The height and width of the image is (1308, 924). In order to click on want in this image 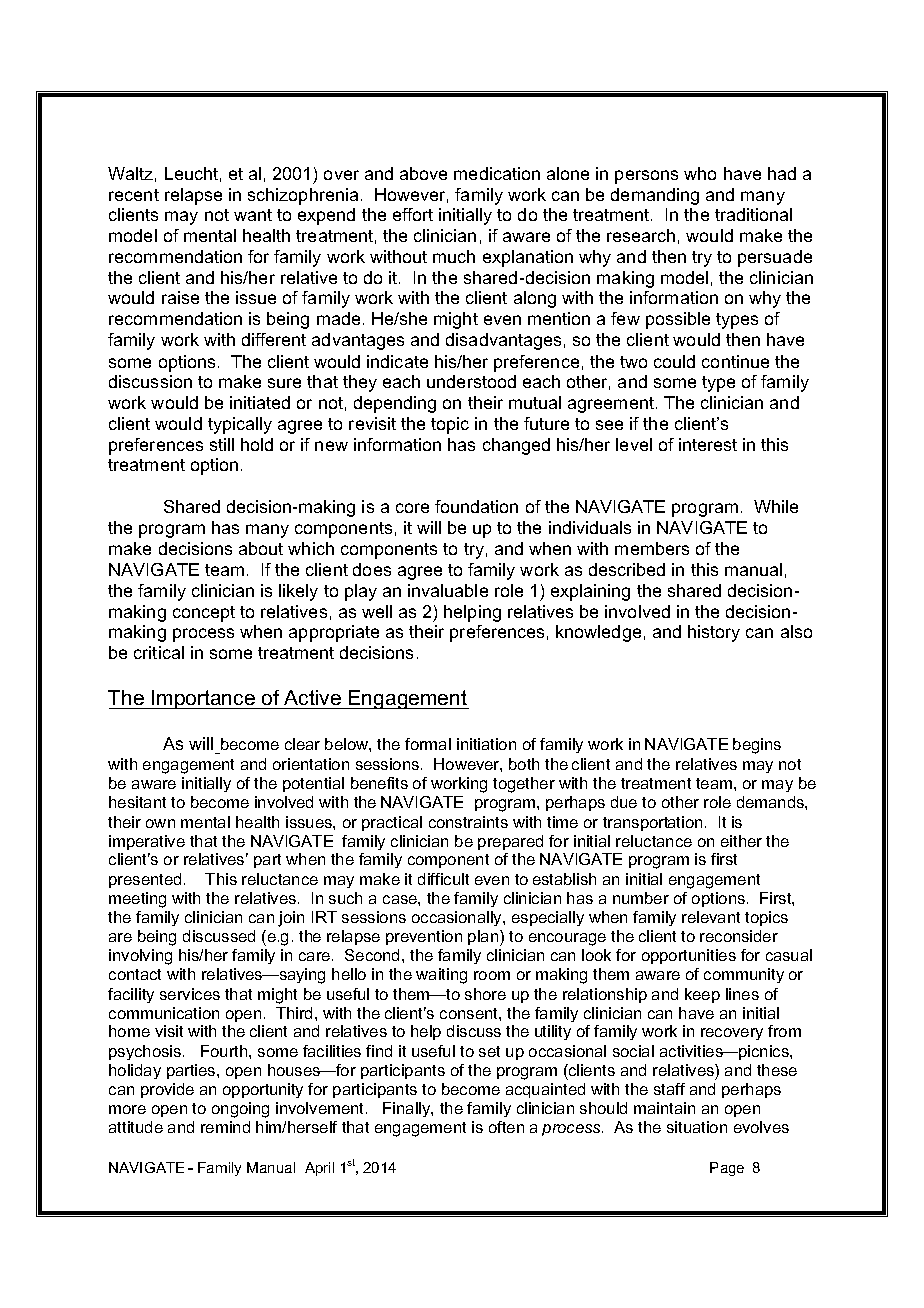, I will do `click(253, 215)`.
